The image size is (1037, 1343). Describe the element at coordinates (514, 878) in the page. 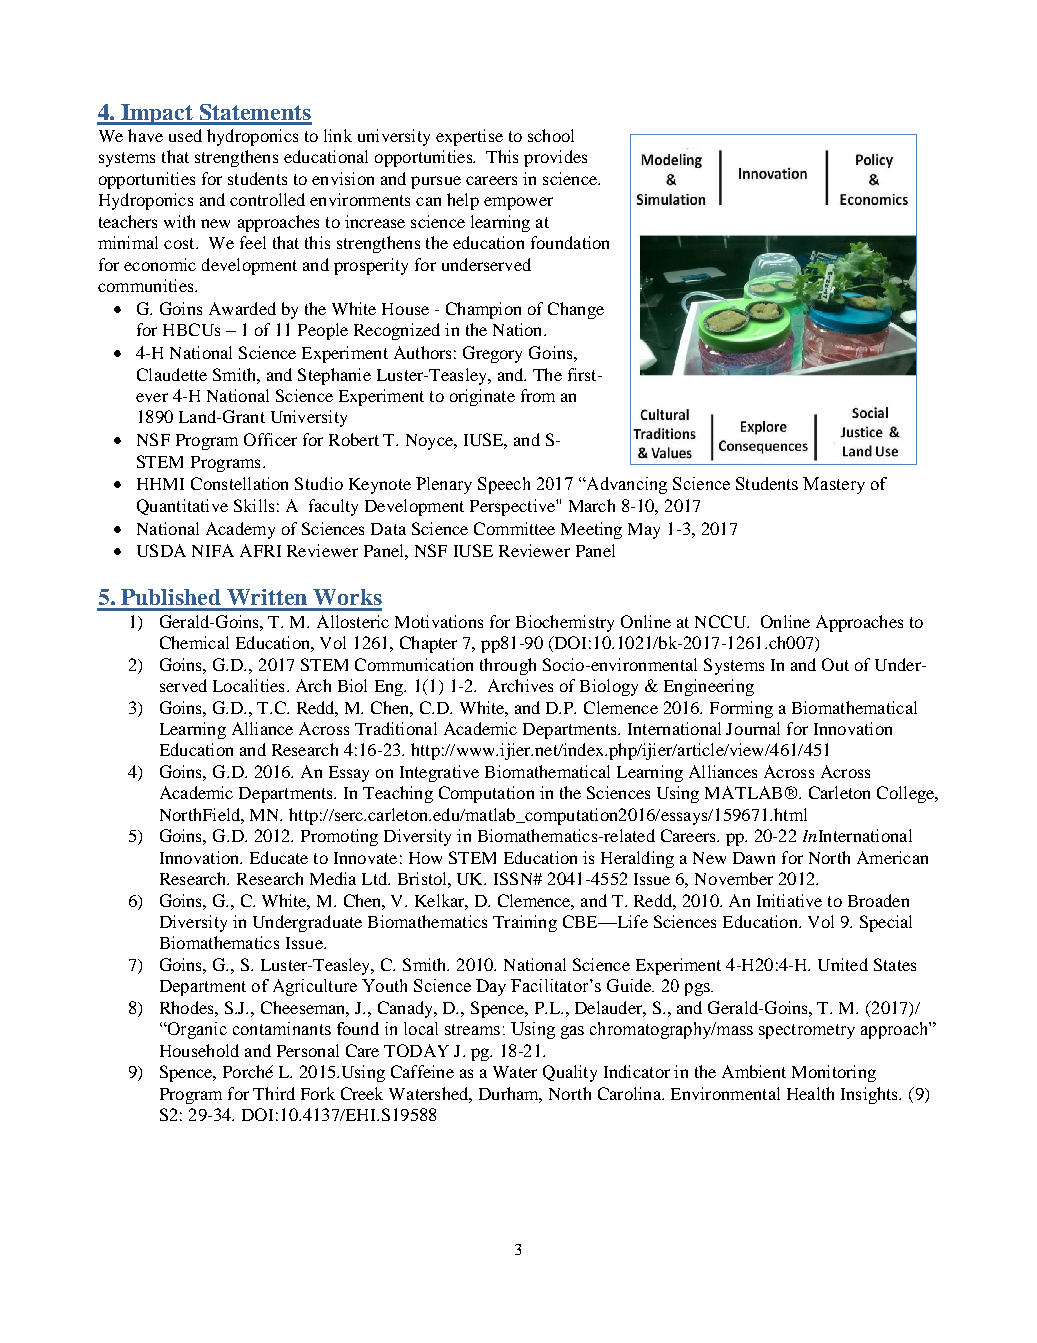

I see `ISSN` at that location.
